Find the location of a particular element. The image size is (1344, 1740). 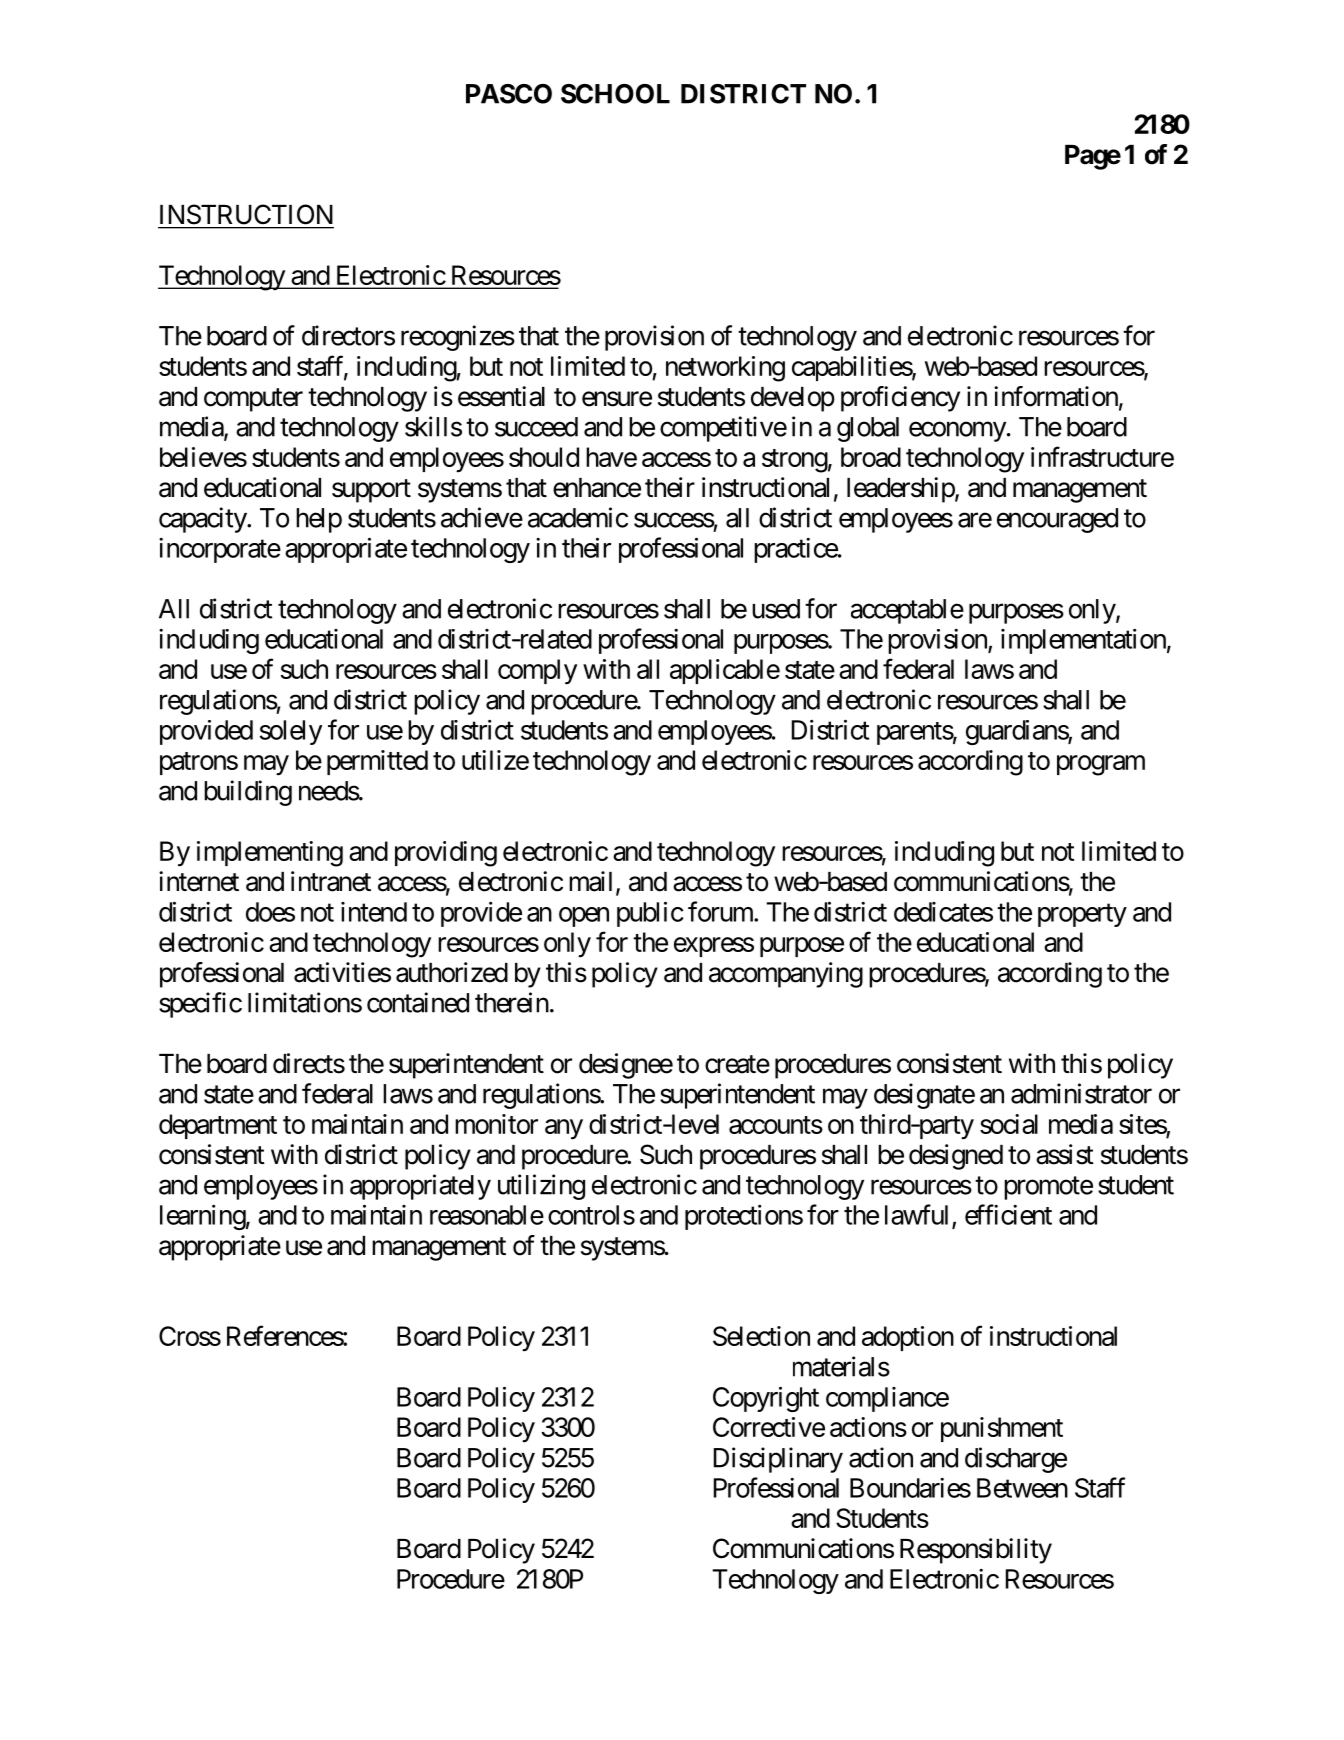

program is located at coordinates (1101, 765).
